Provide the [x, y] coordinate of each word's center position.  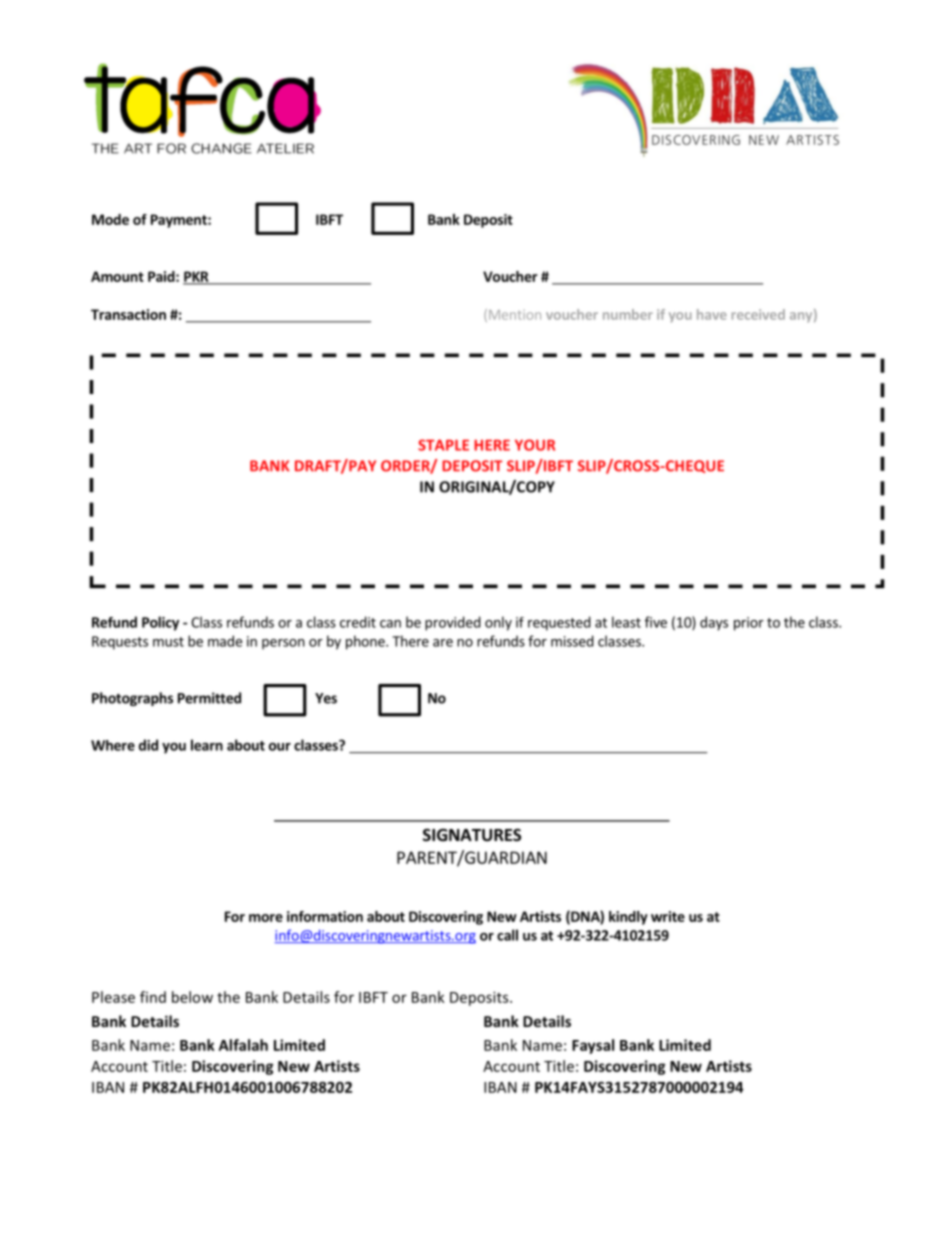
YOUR [535, 445]
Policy [160, 623]
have [712, 314]
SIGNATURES [472, 835]
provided [453, 623]
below [192, 997]
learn [207, 745]
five [656, 622]
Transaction [128, 314]
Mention [515, 315]
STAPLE [443, 445]
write [668, 916]
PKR [197, 277]
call [507, 935]
